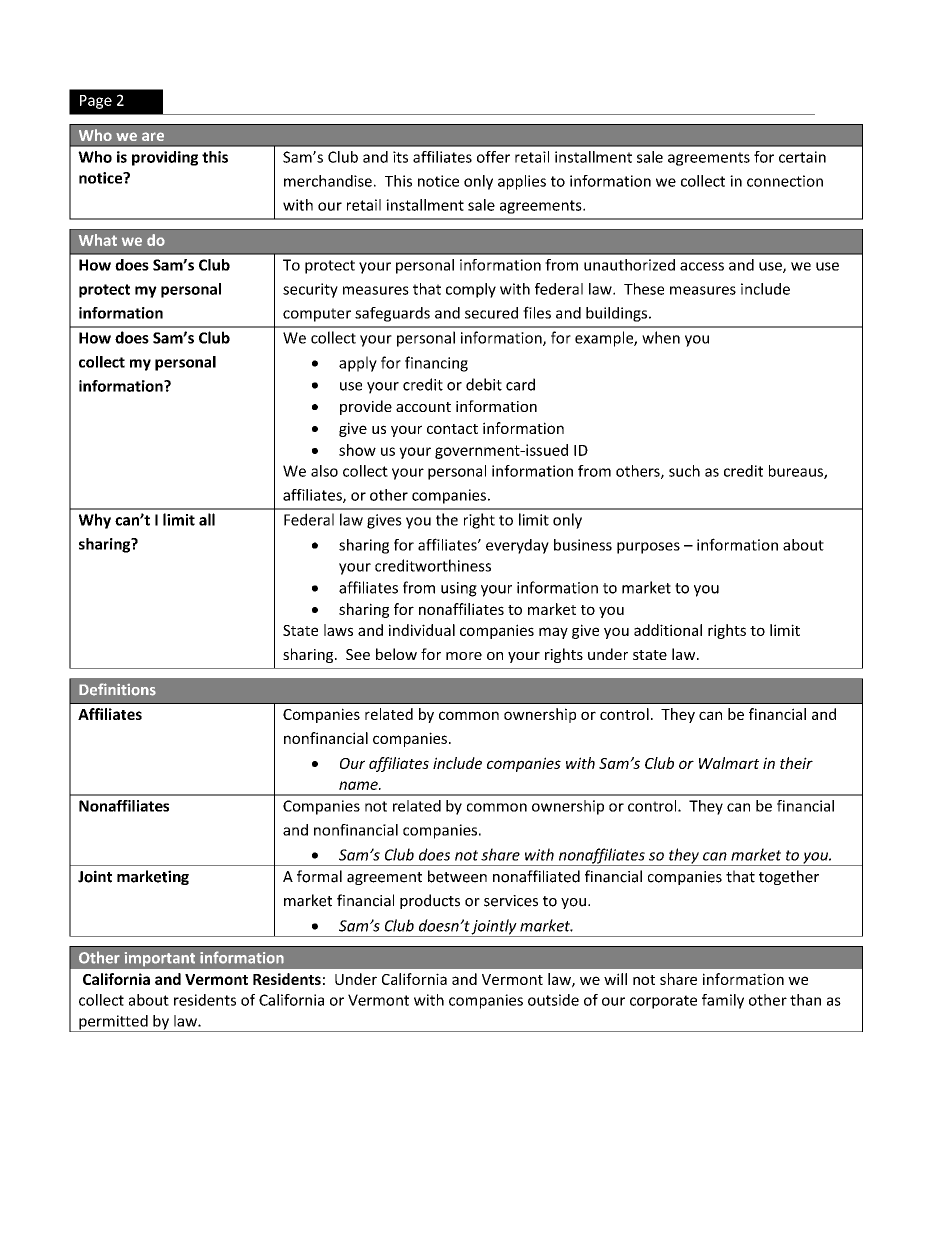  I want to click on offer, so click(493, 157).
